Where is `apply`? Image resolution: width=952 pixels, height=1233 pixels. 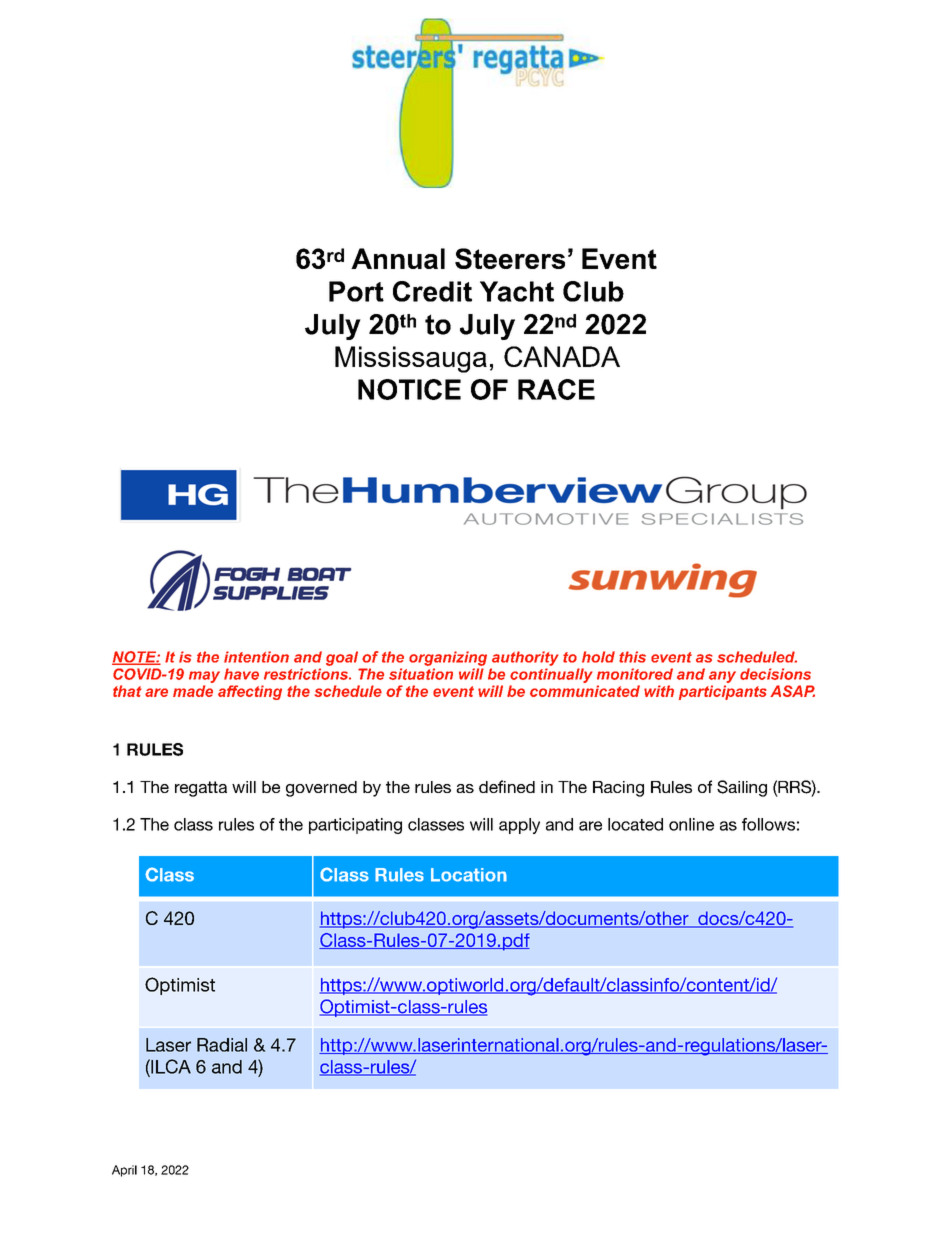
apply is located at coordinates (519, 826).
